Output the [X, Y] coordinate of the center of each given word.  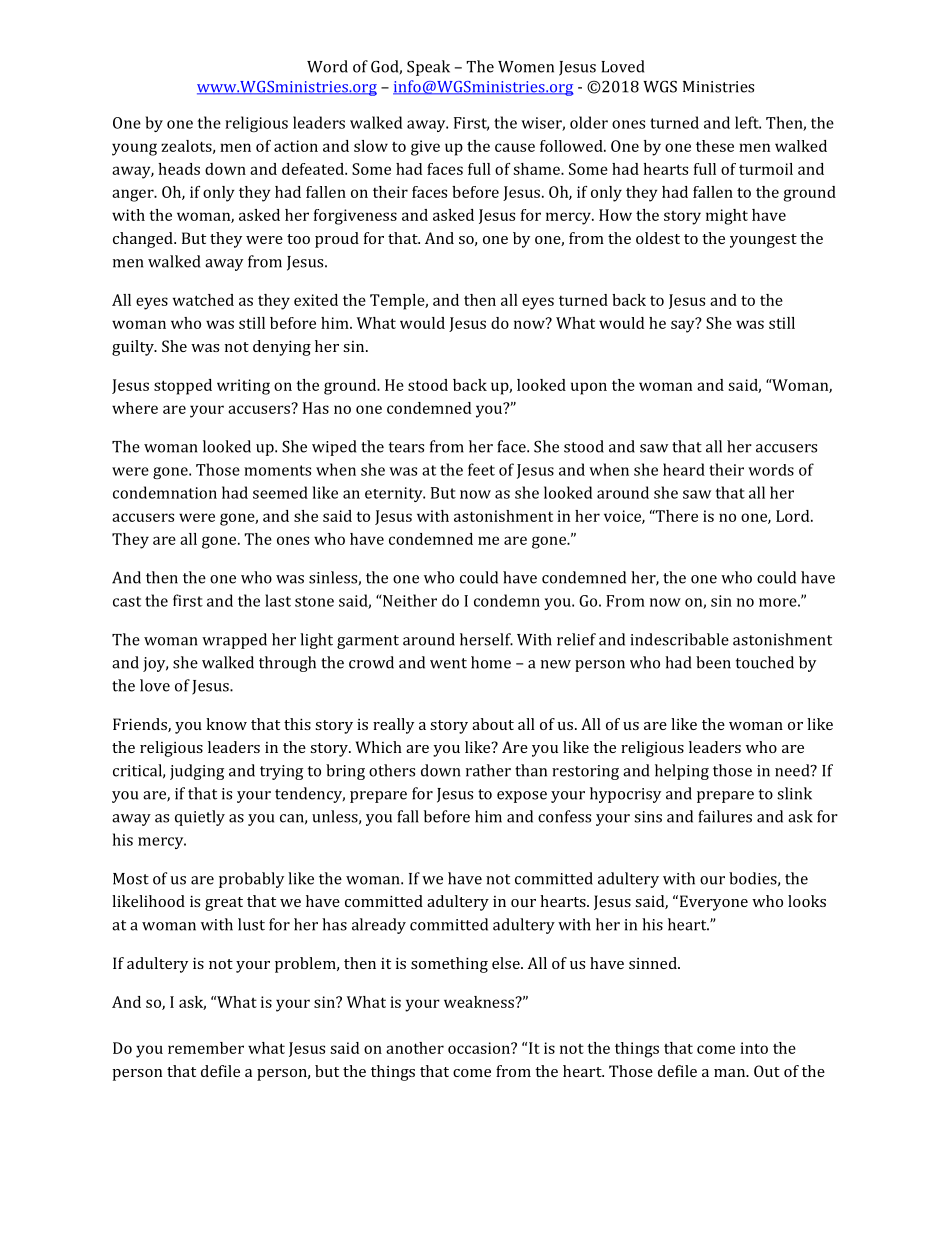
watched [203, 300]
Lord [794, 516]
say [684, 325]
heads [179, 169]
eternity [395, 494]
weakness [480, 1002]
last [278, 600]
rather [488, 770]
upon [589, 388]
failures [725, 816]
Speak [428, 68]
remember [206, 1048]
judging [197, 772]
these [715, 146]
